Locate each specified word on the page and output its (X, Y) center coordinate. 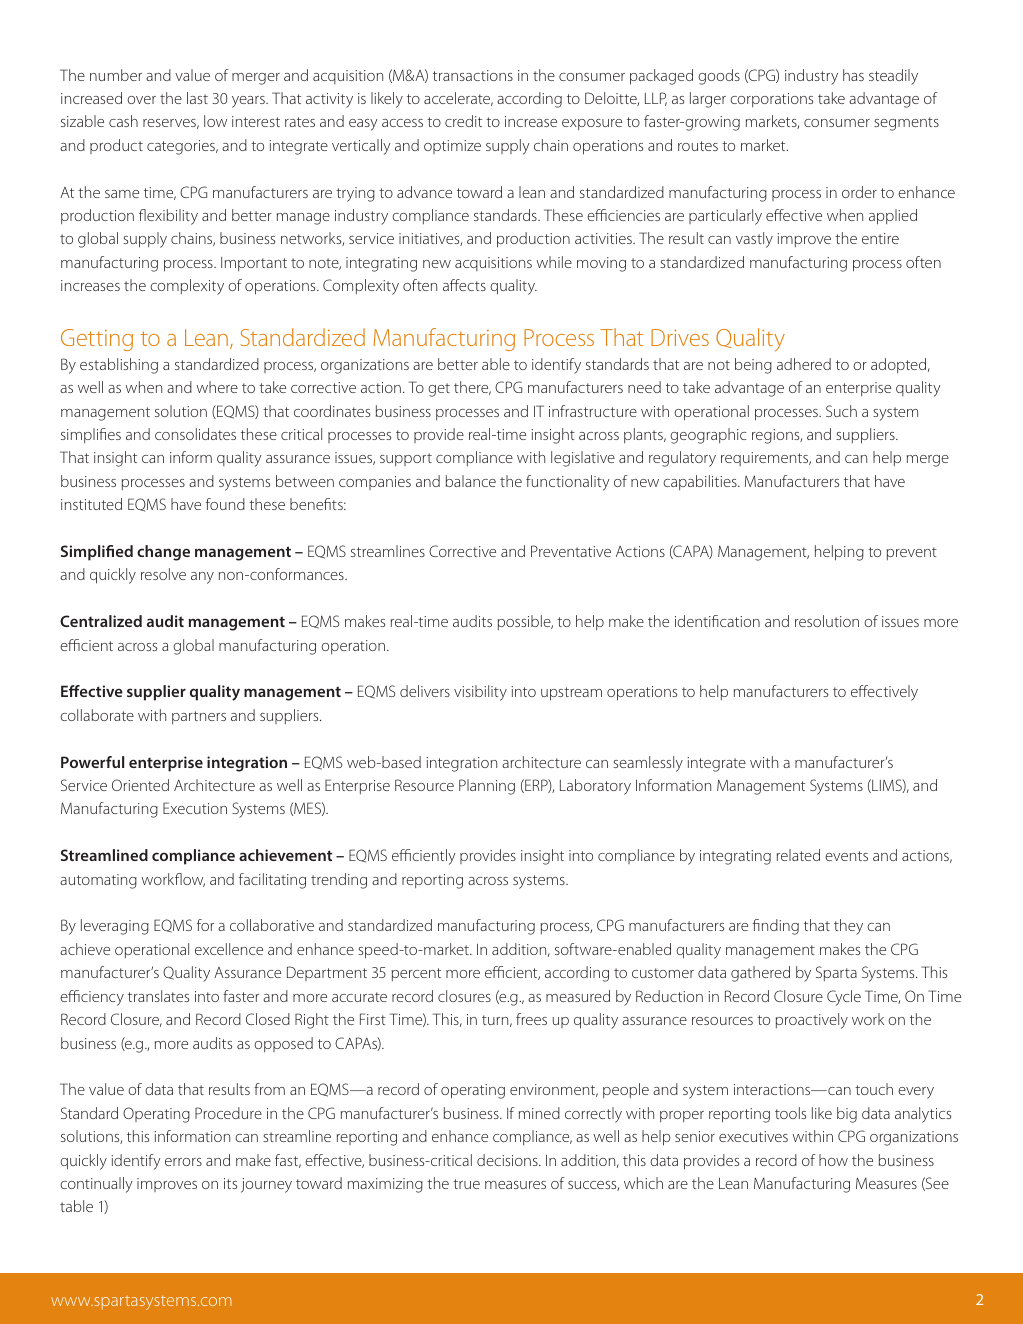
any (202, 578)
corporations (771, 100)
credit (463, 121)
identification (717, 621)
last (197, 98)
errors (183, 1162)
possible (525, 622)
